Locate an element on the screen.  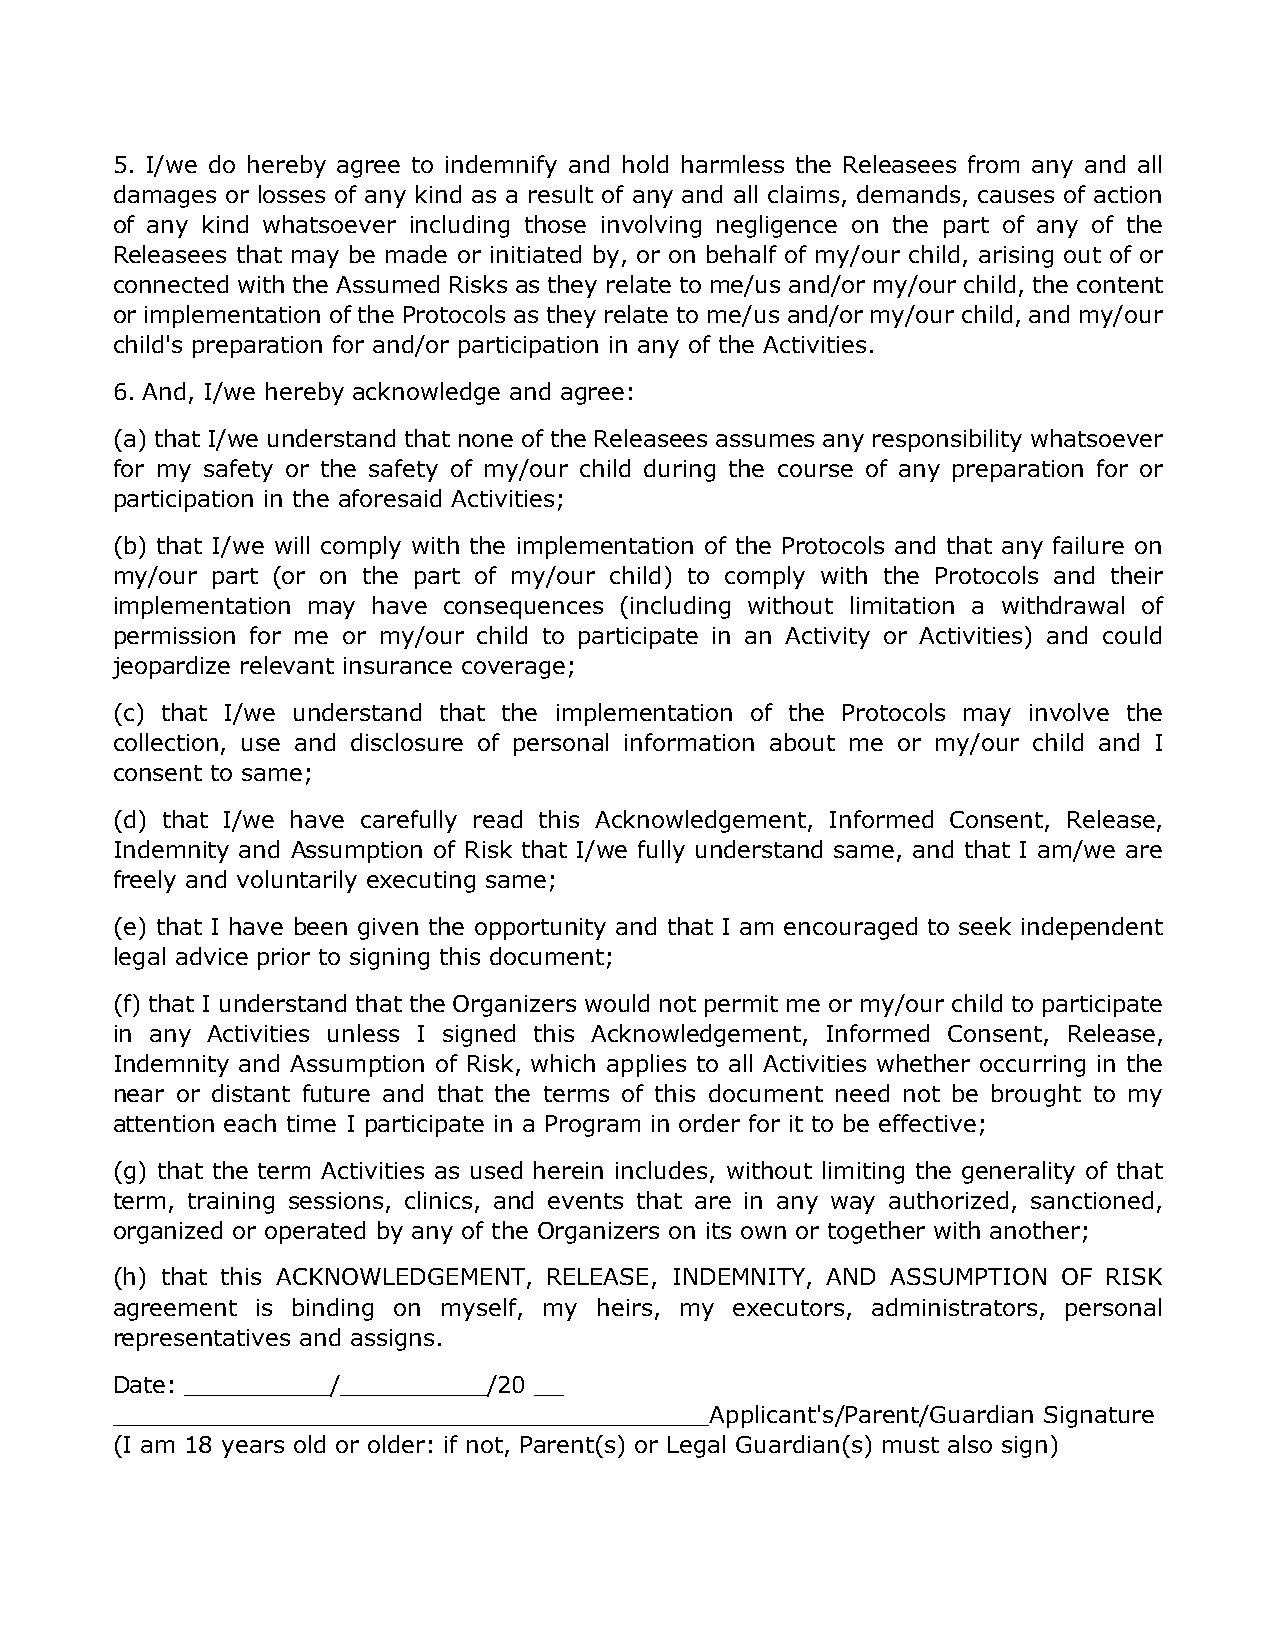
would is located at coordinates (617, 1003).
